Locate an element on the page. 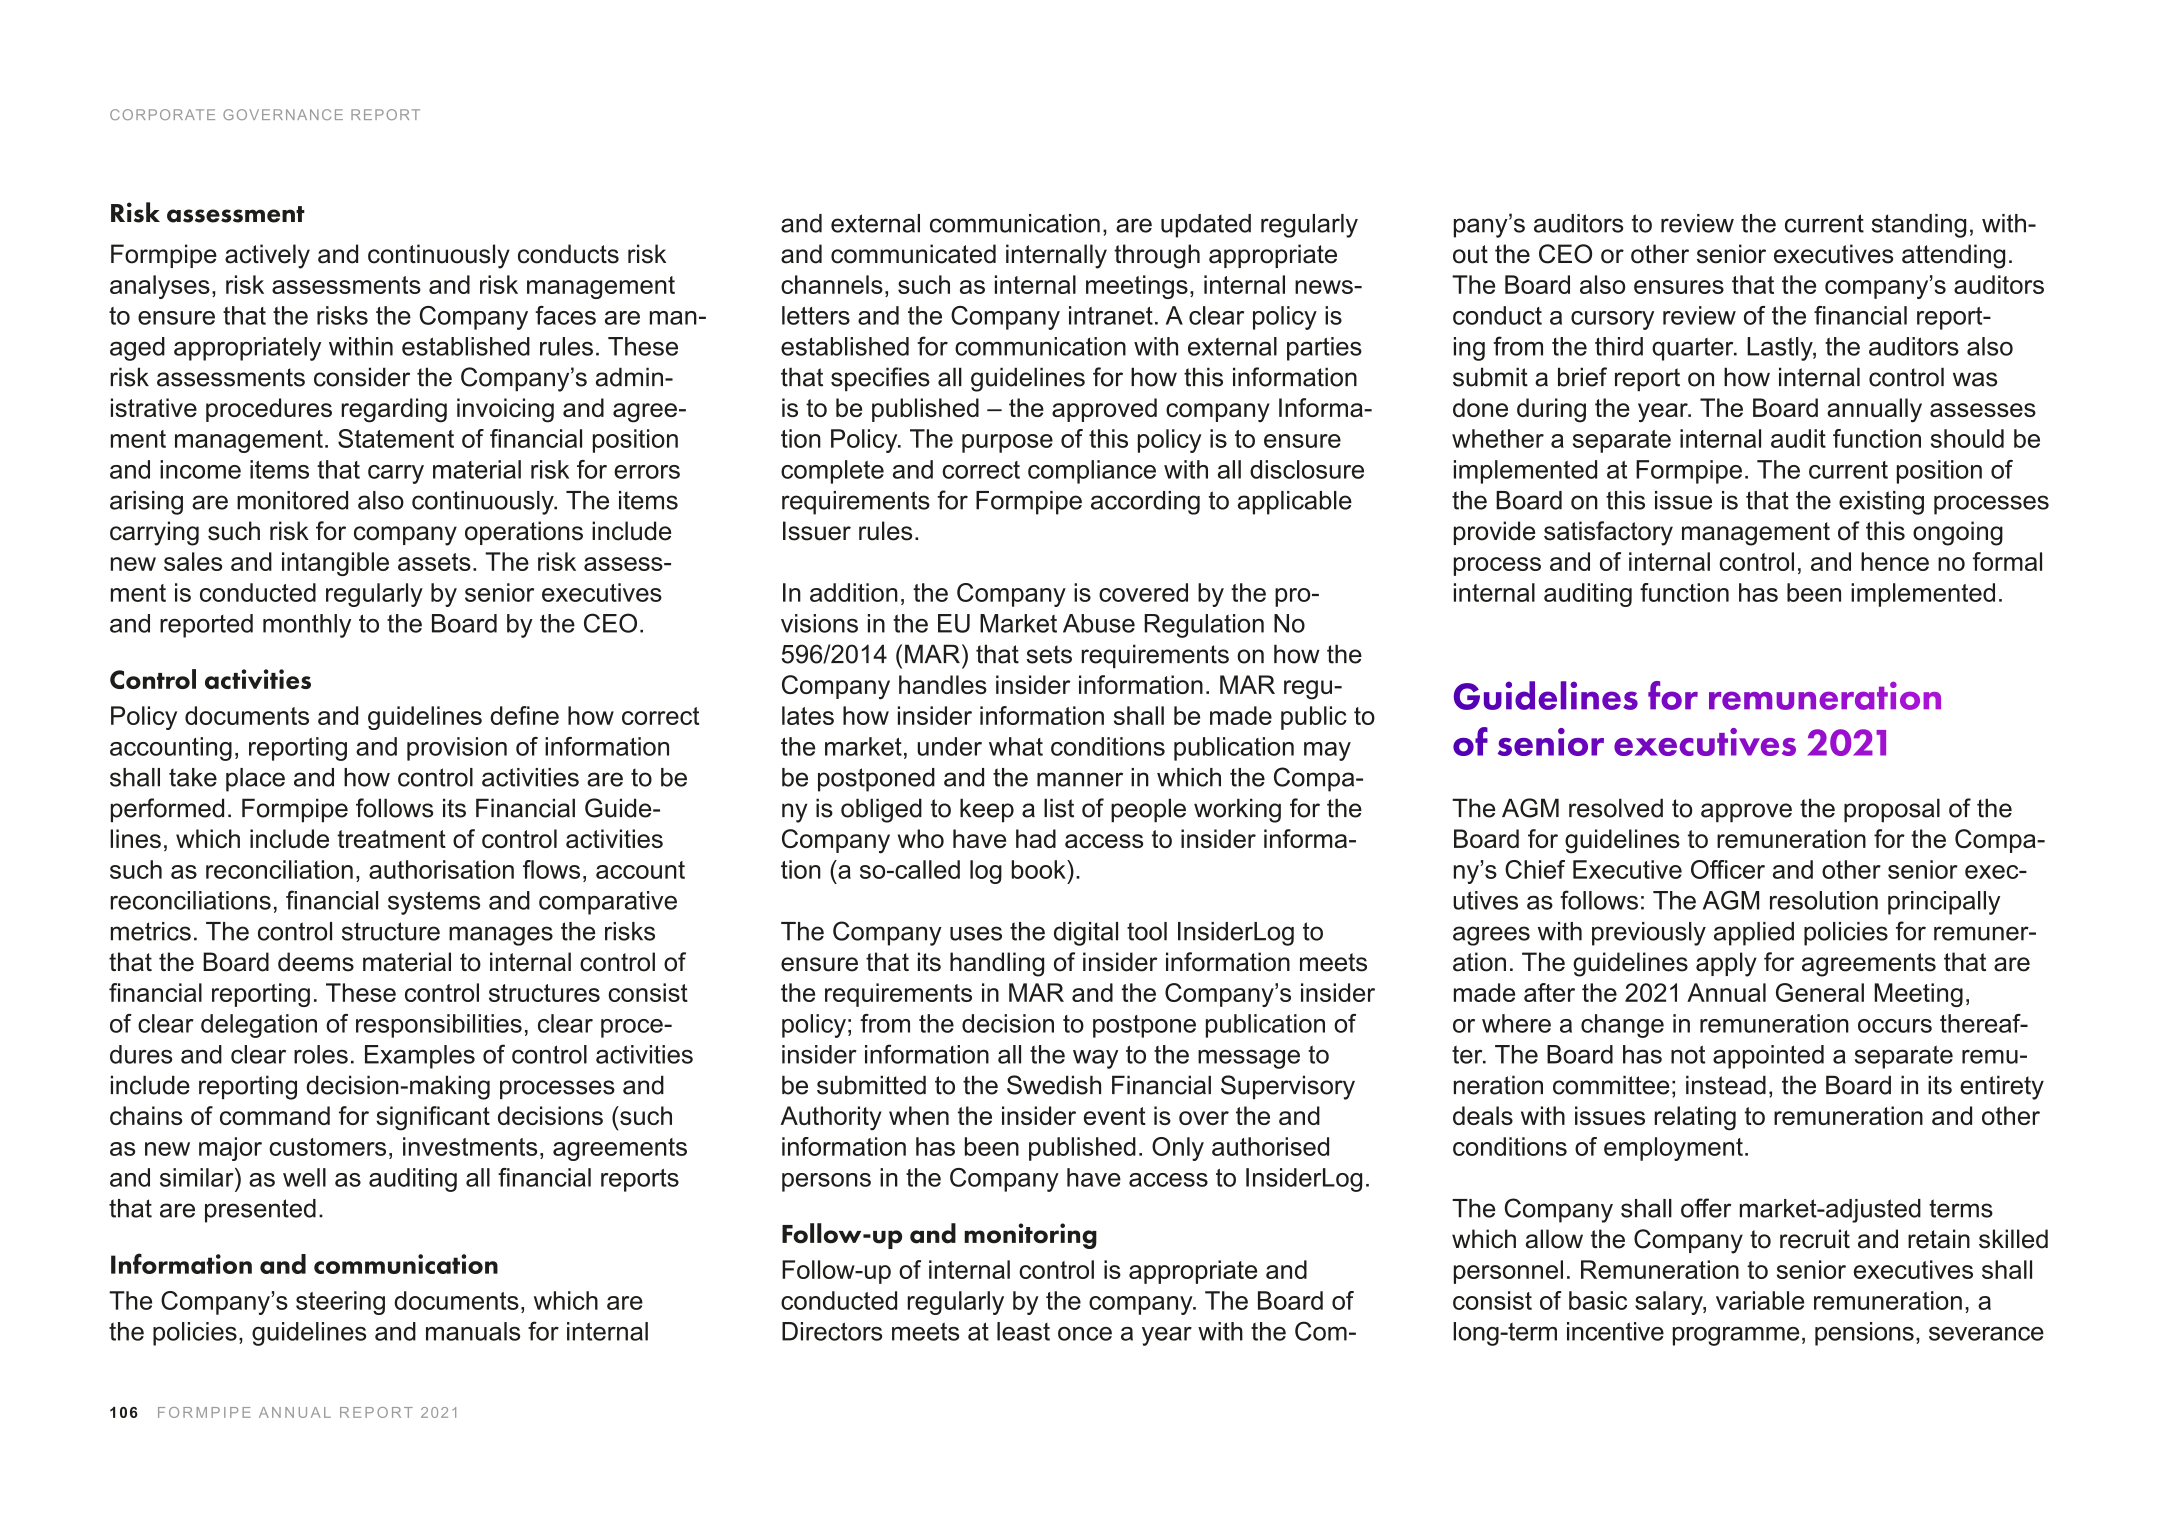 This page has width=2160, height=1527. updated is located at coordinates (1206, 226).
